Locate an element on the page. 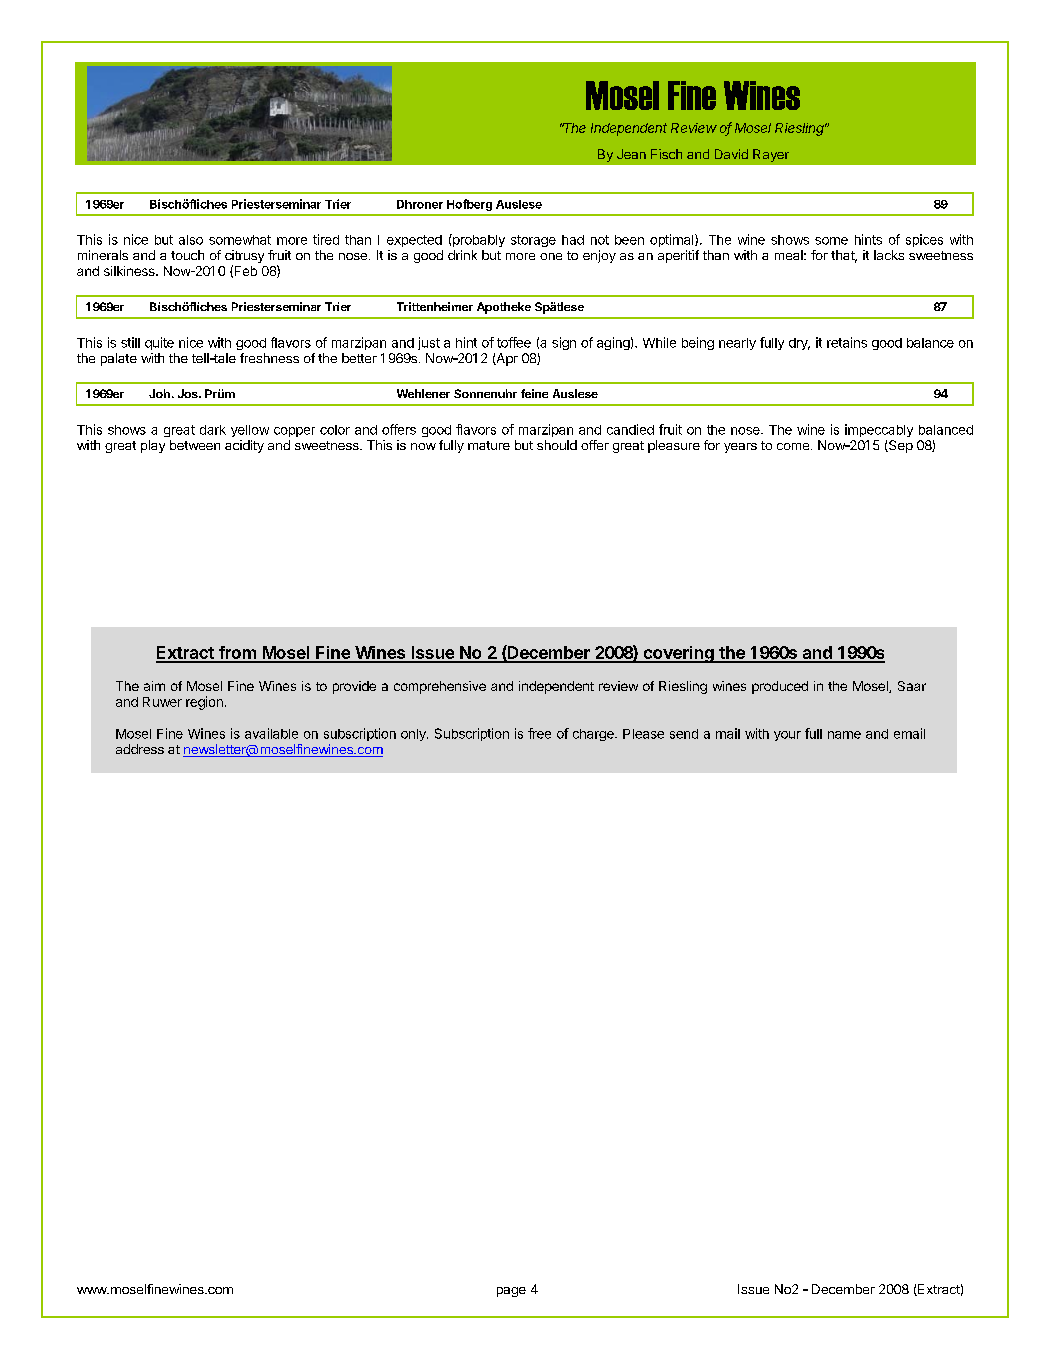 Image resolution: width=1050 pixels, height=1359 pixels. David is located at coordinates (731, 154).
